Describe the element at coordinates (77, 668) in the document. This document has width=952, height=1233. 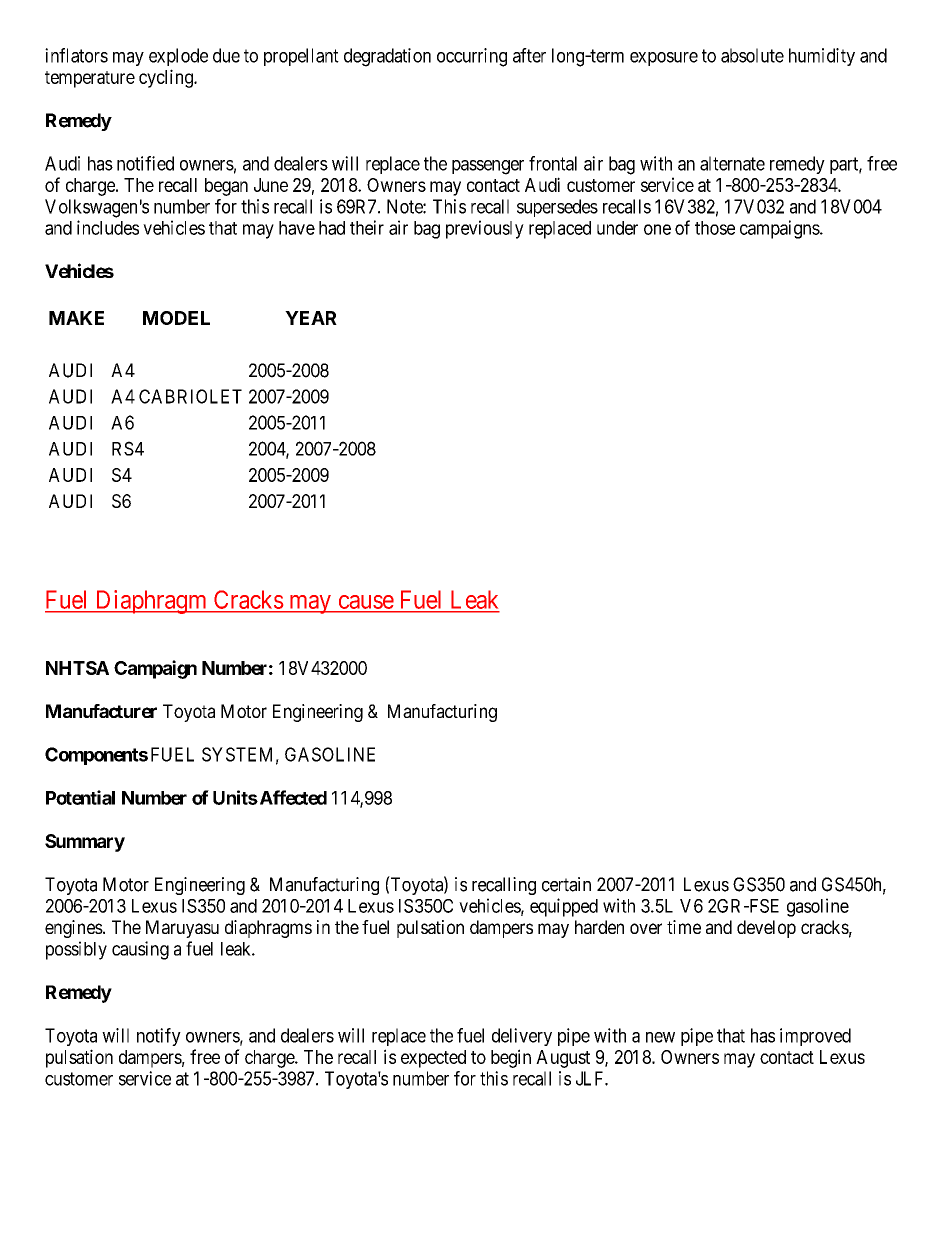
I see `NHTSA` at that location.
